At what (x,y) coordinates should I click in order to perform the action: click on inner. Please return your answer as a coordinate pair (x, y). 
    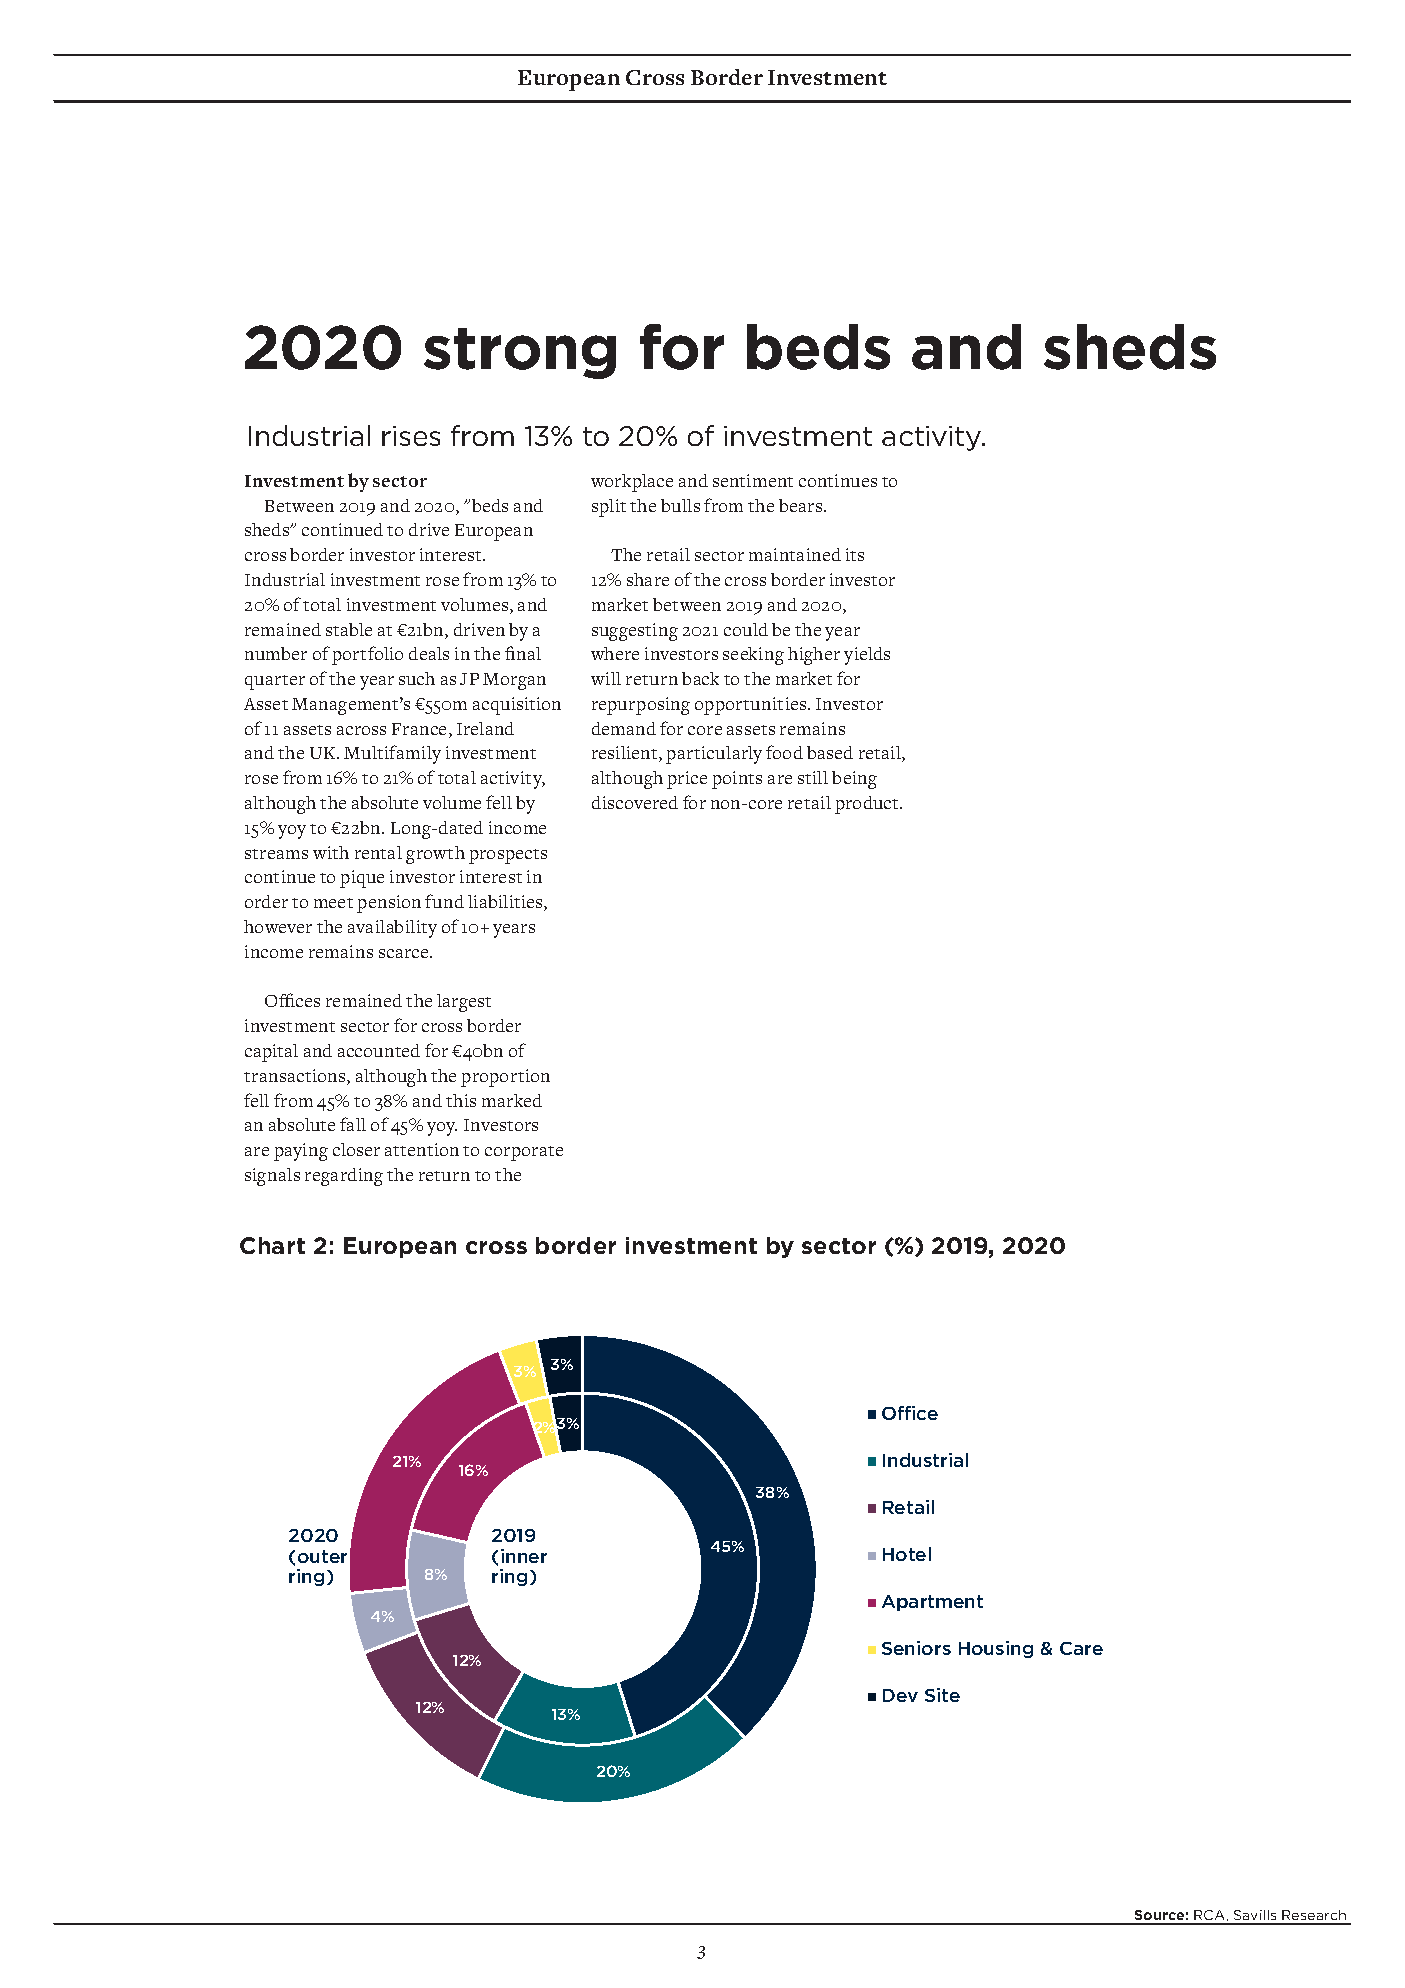
    Looking at the image, I should click on (524, 1556).
